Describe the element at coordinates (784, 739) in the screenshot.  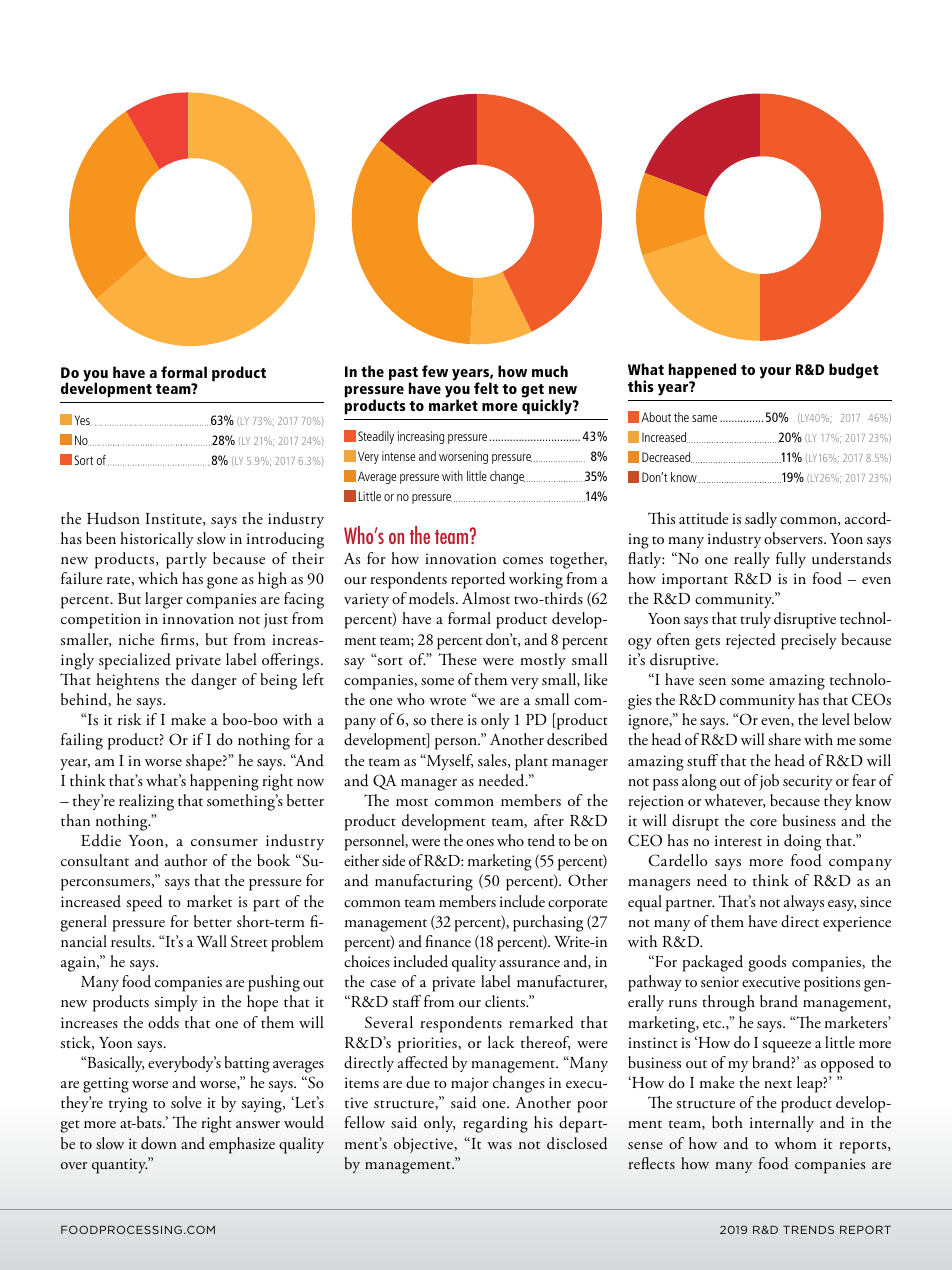
I see `share` at that location.
